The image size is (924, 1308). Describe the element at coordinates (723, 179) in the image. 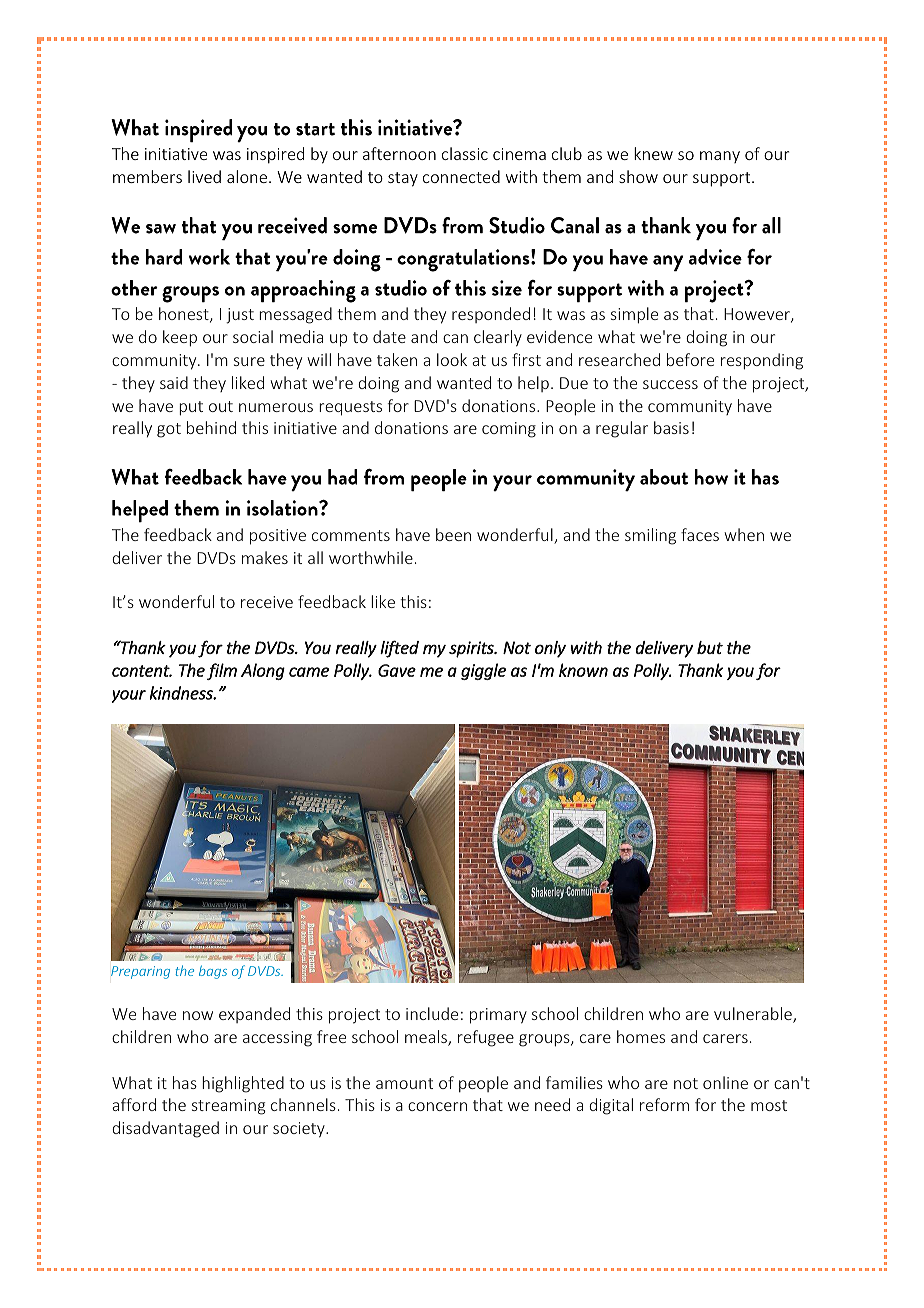

I see `support` at that location.
